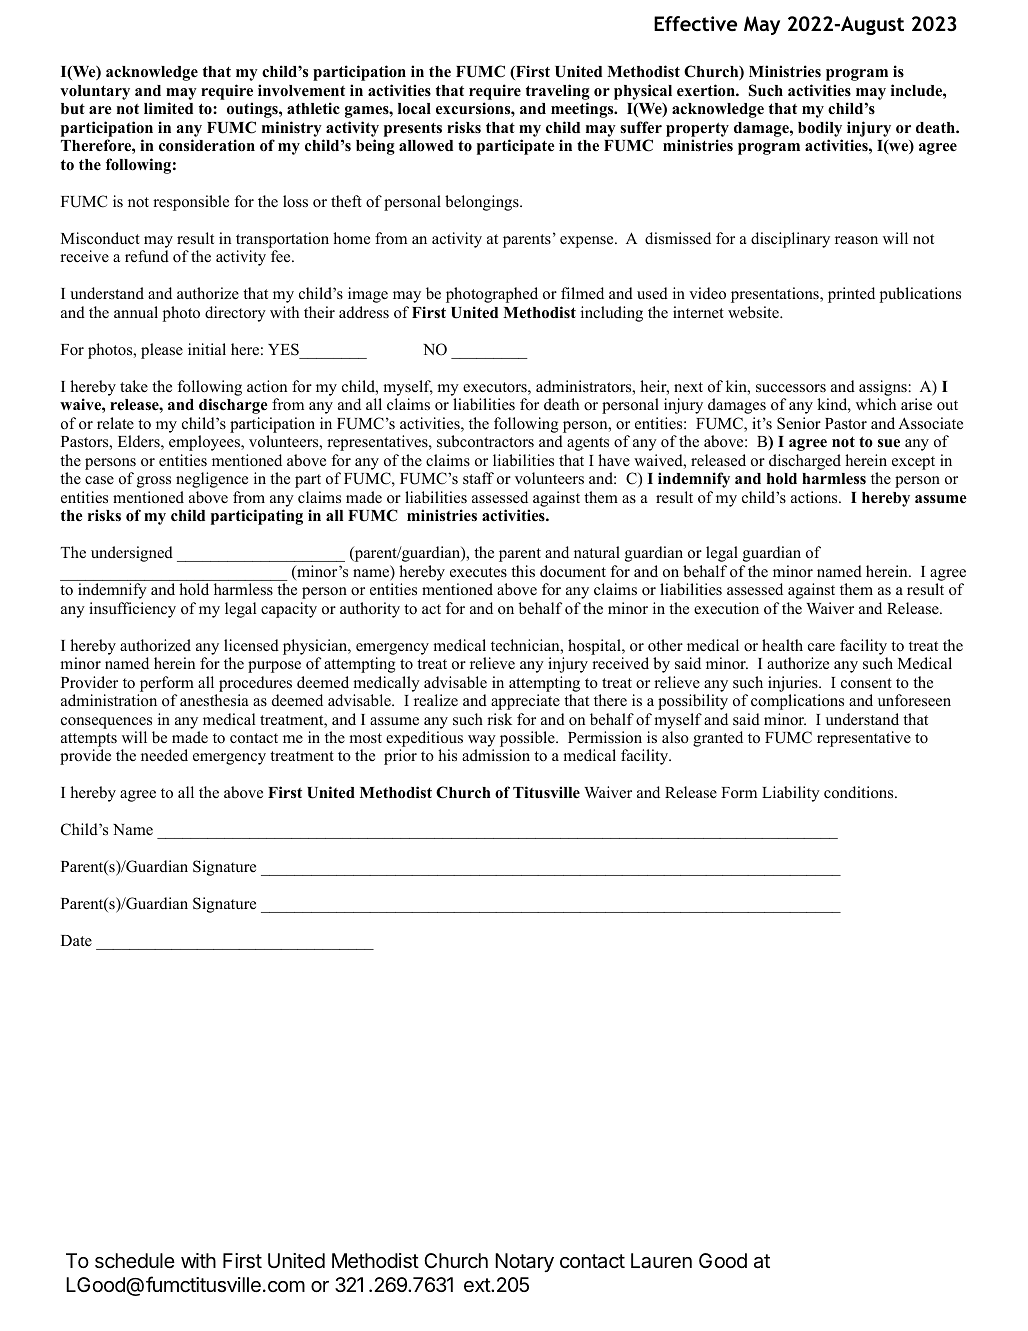  I want to click on initial, so click(207, 349).
